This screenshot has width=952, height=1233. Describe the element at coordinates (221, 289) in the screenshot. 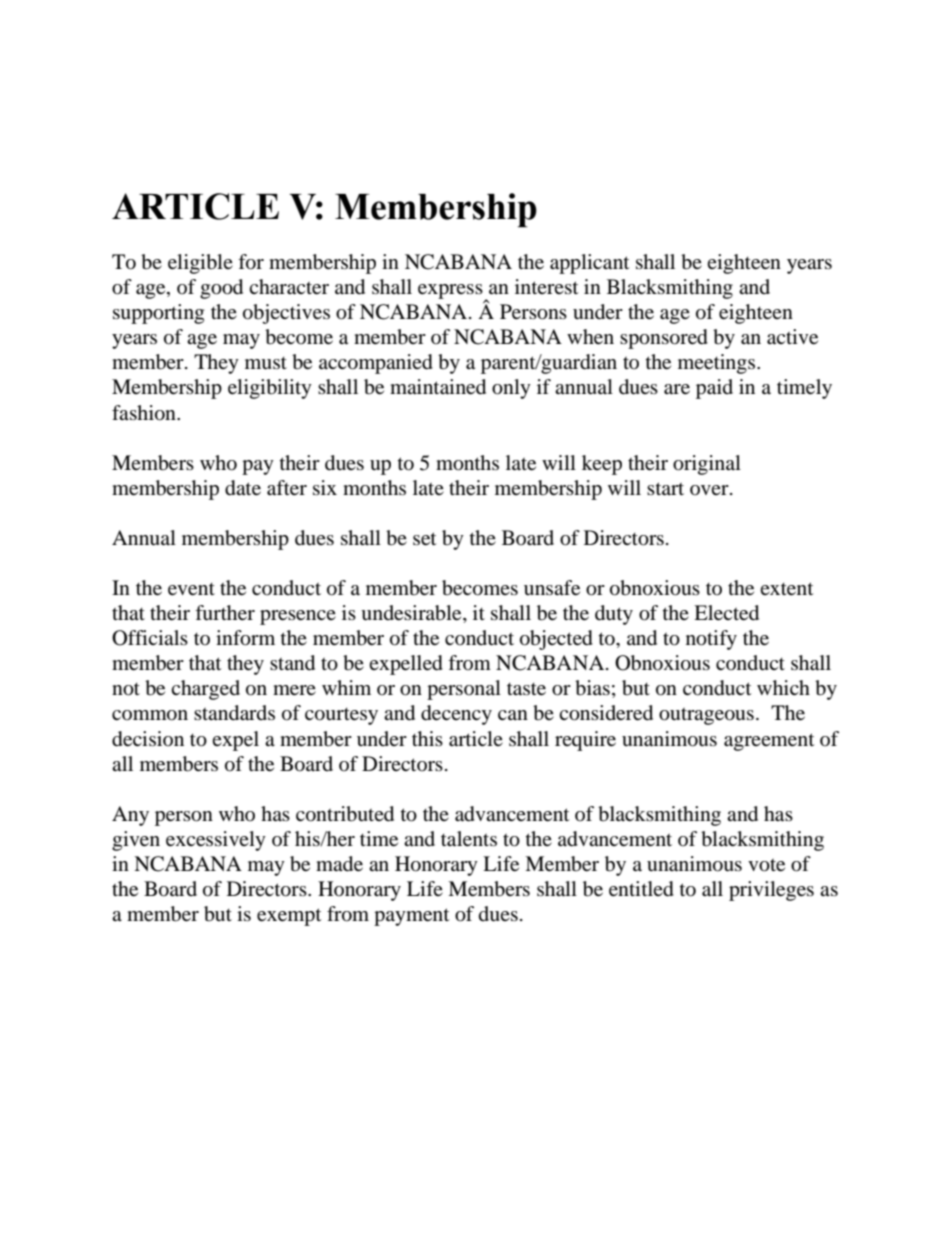

I see `good` at that location.
